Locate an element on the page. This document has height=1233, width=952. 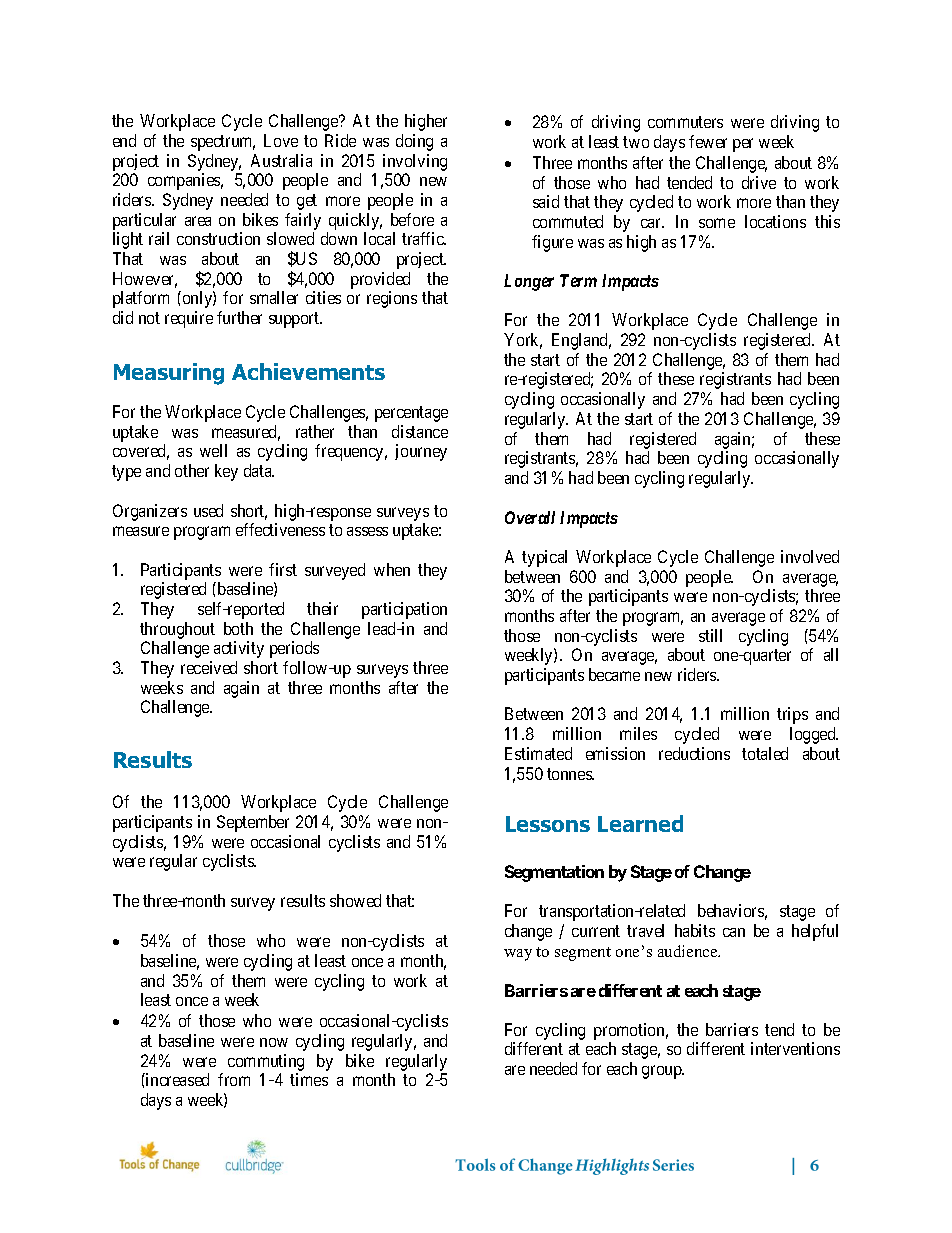
used is located at coordinates (208, 510).
